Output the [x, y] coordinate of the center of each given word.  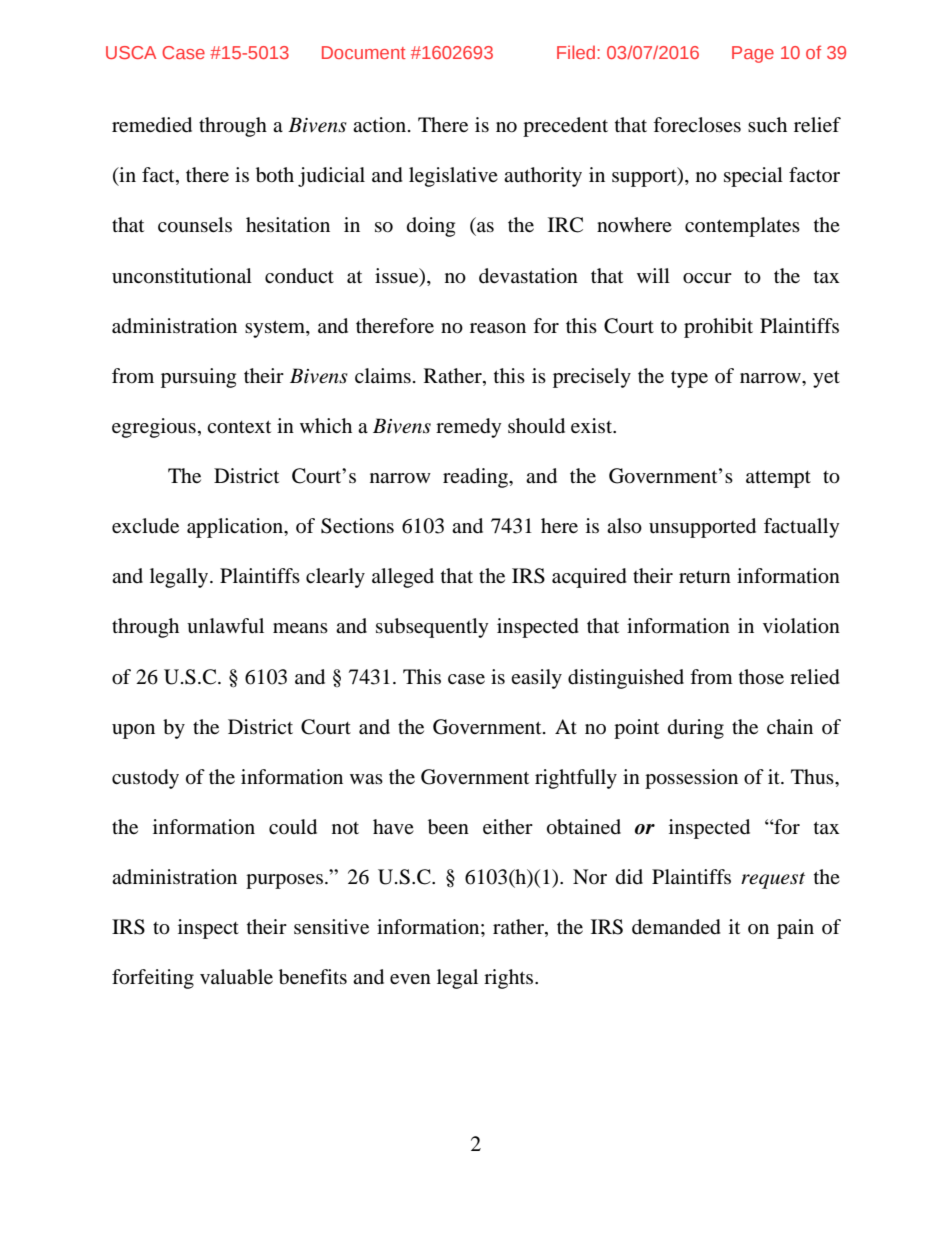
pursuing [198, 378]
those [761, 677]
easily [536, 679]
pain [795, 929]
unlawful [225, 626]
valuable [236, 977]
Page [753, 54]
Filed [577, 52]
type [689, 379]
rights [510, 979]
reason [498, 328]
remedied [152, 125]
